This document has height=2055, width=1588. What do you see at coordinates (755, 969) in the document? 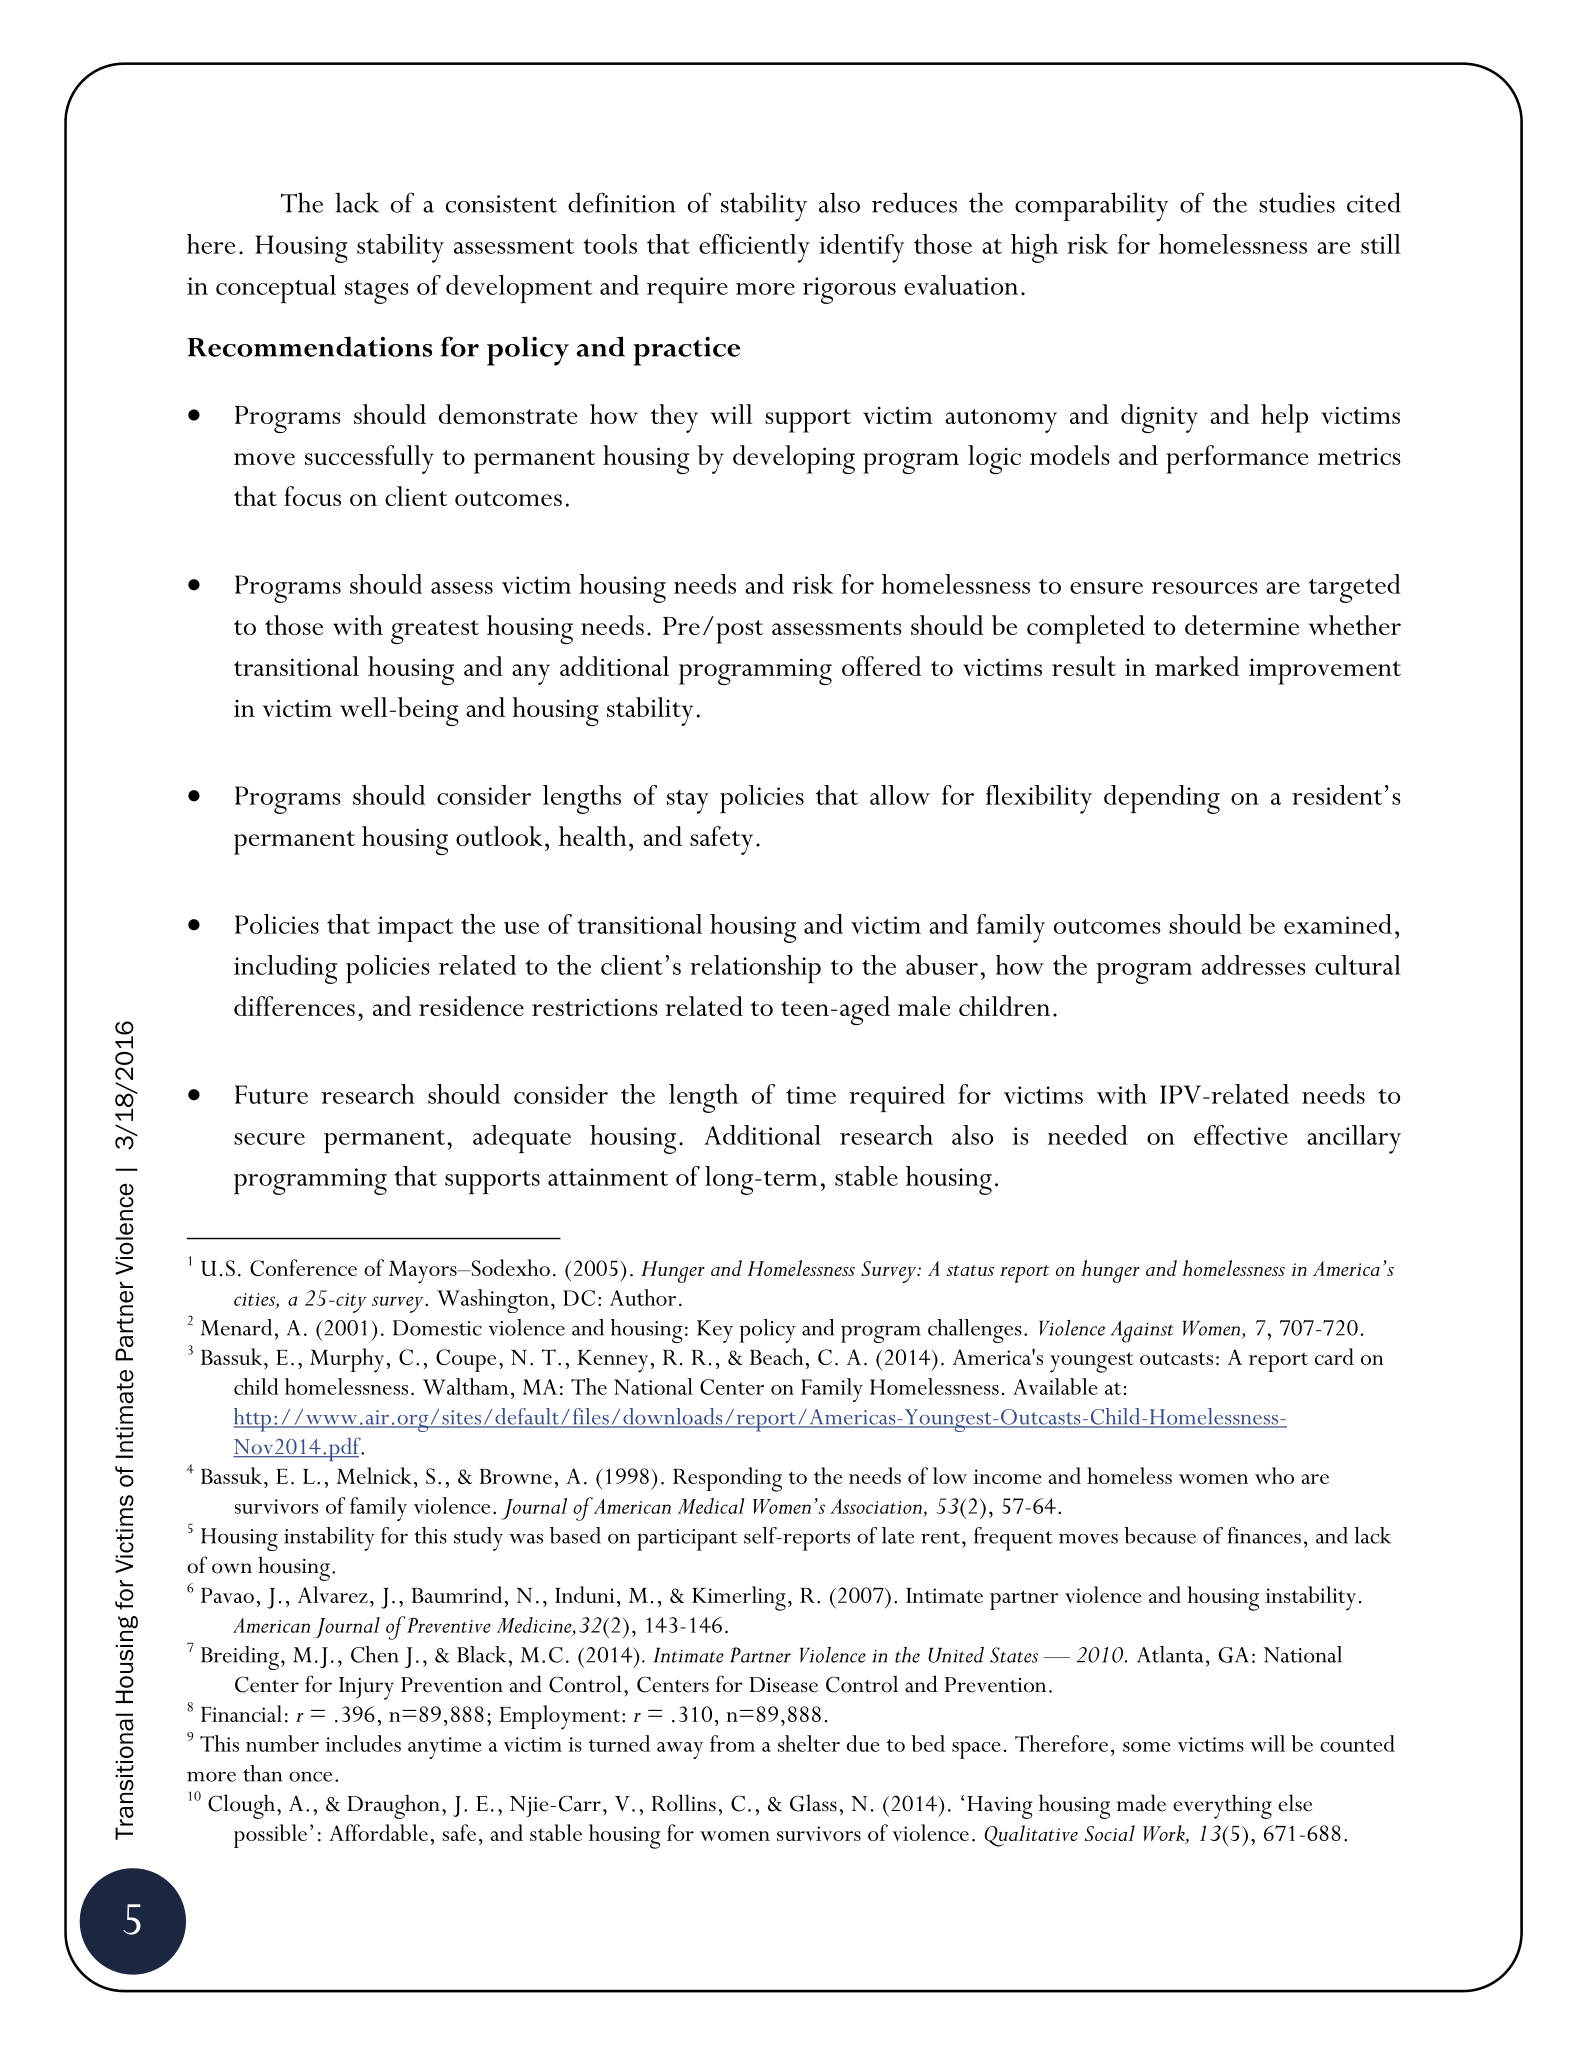
I see `relationship` at bounding box center [755, 969].
